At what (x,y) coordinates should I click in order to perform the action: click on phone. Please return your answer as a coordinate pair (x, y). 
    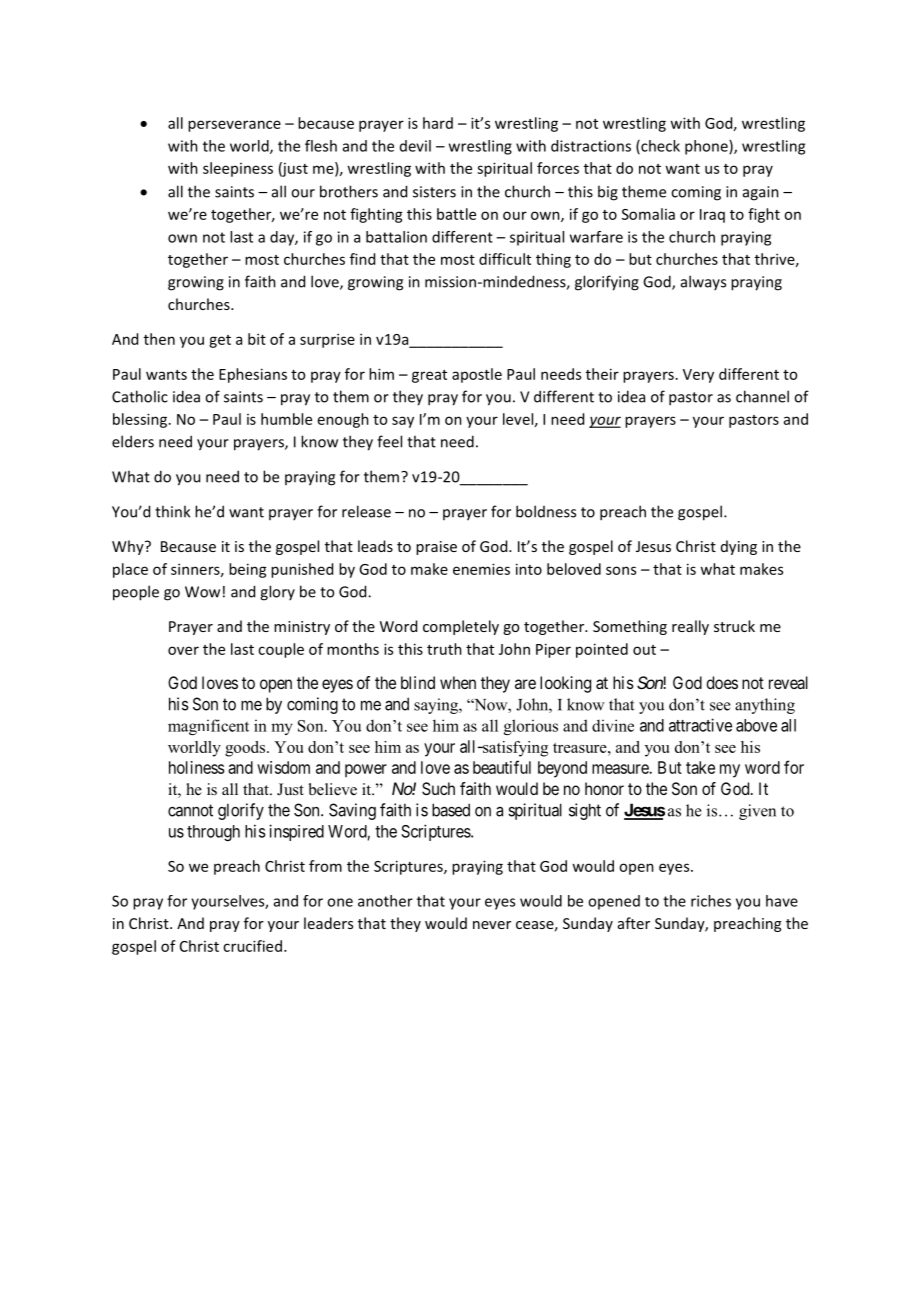
    Looking at the image, I should click on (707, 147).
